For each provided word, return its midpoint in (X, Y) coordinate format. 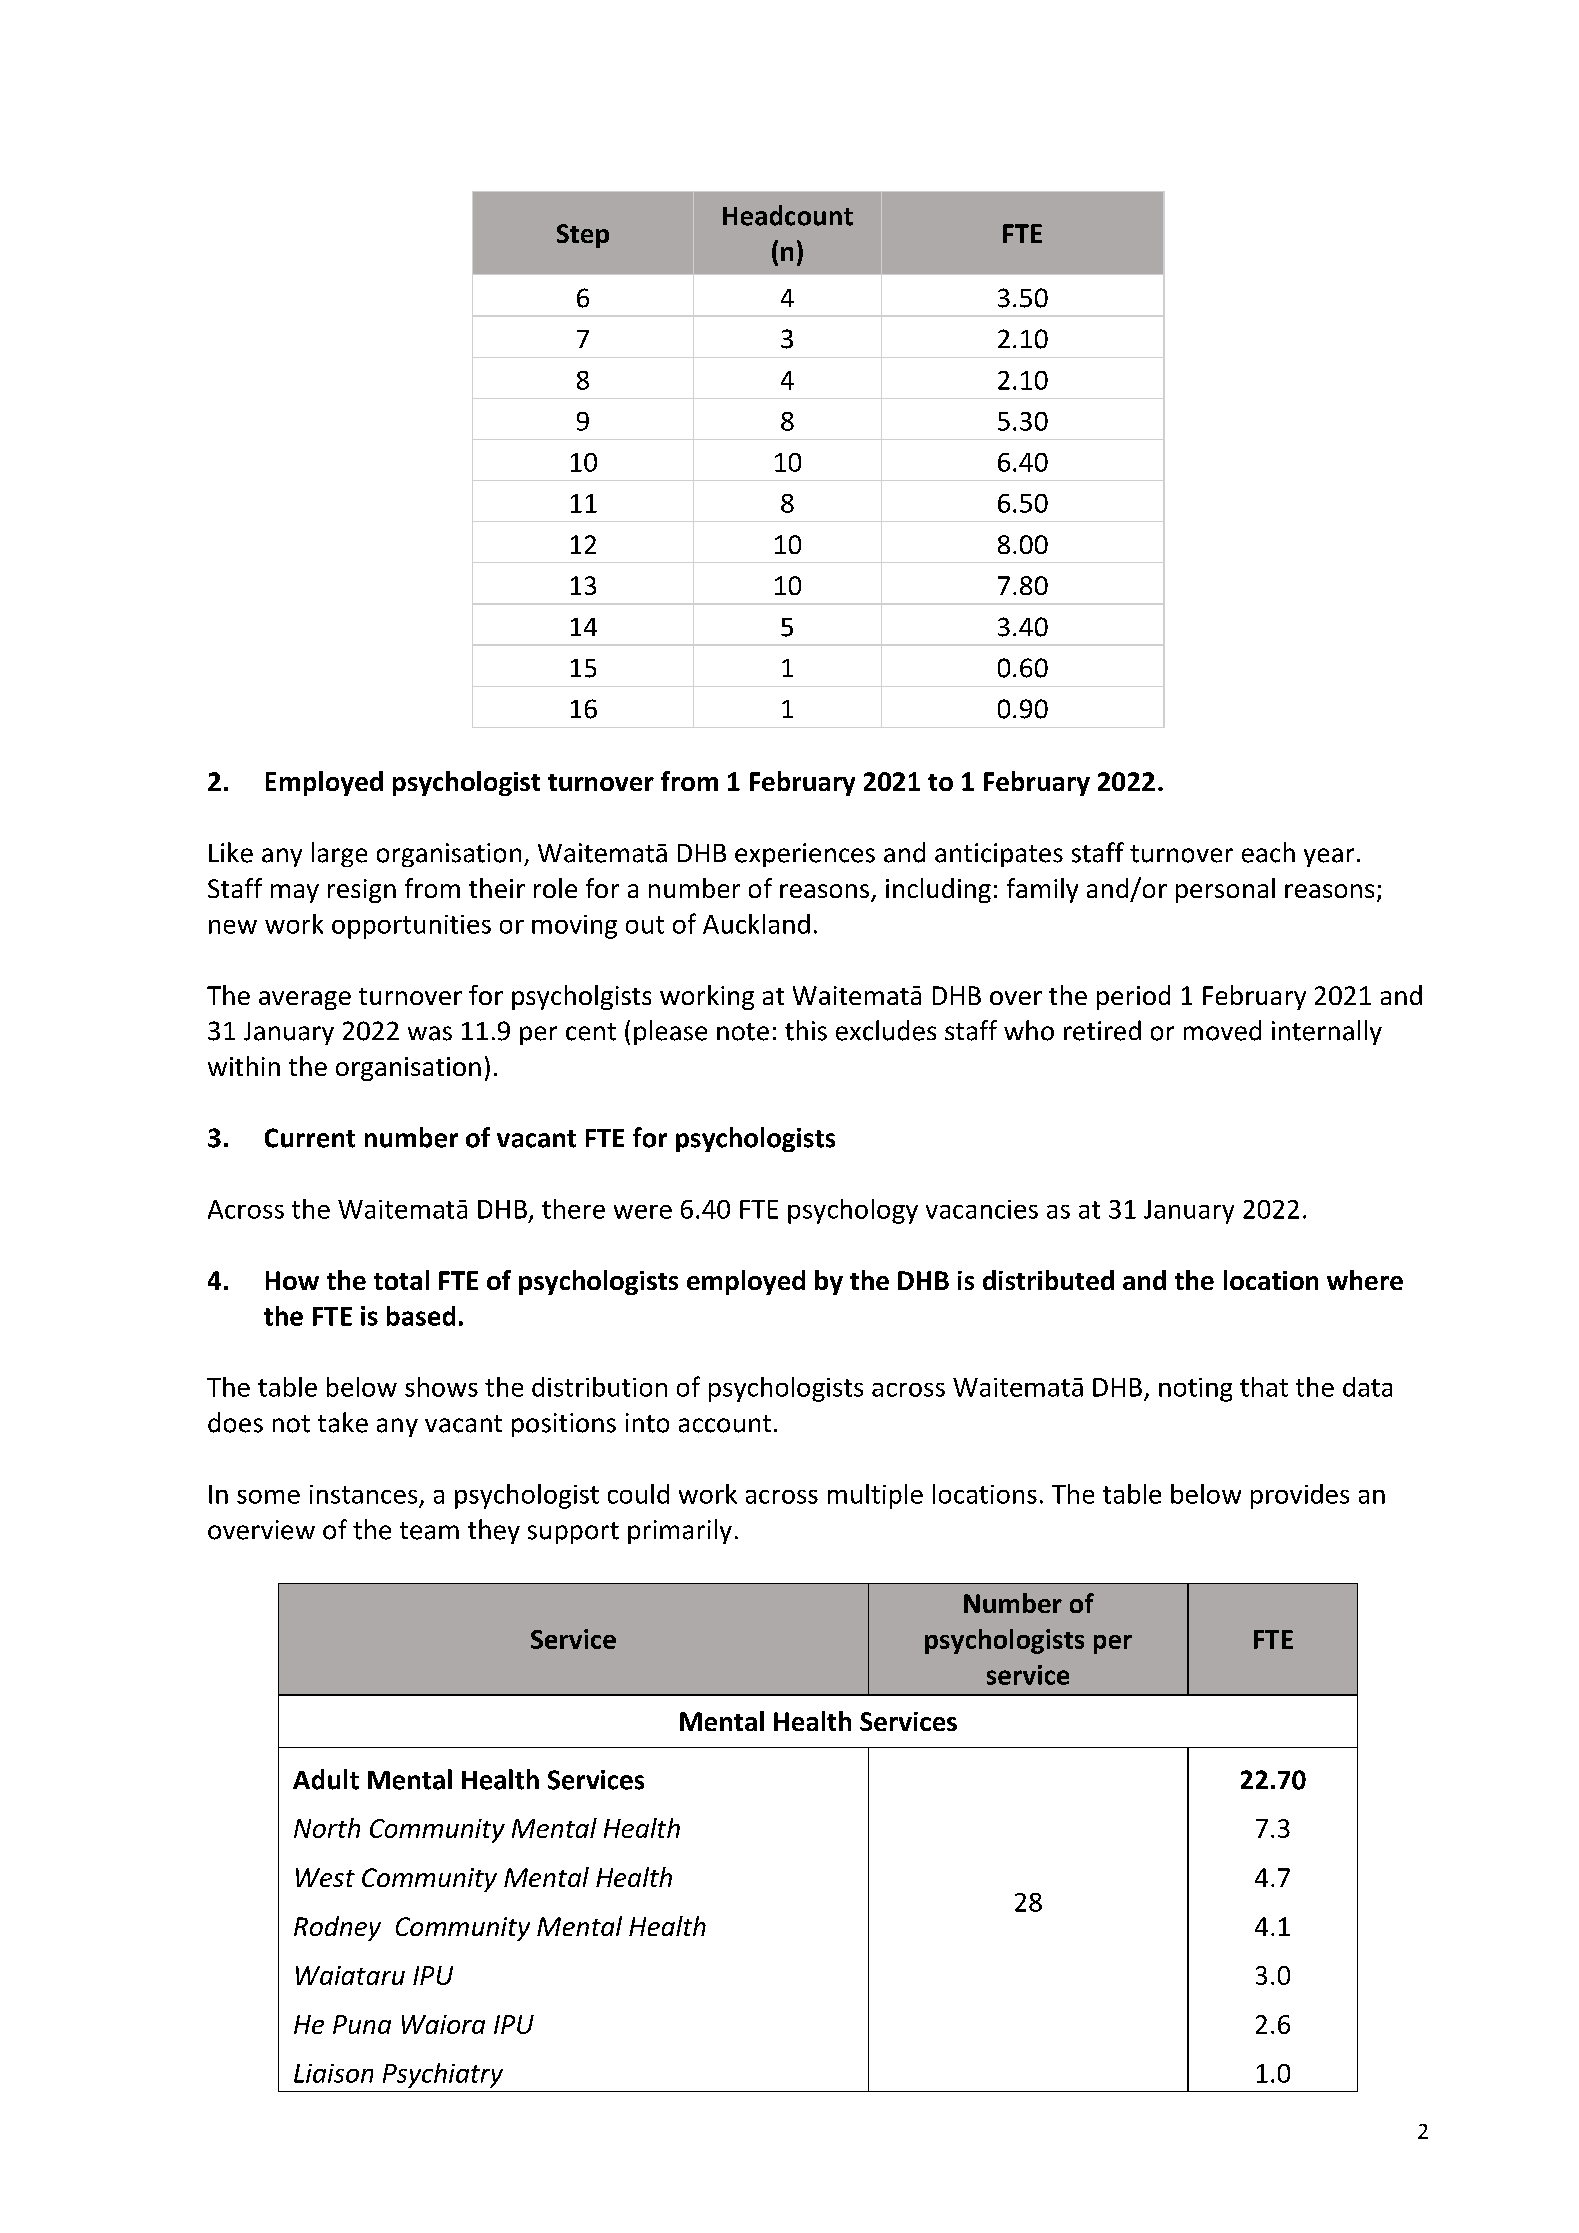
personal (1225, 890)
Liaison (333, 2073)
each (1268, 852)
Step (583, 236)
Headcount (788, 215)
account (725, 1424)
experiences (805, 855)
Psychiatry (443, 2075)
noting (1195, 1390)
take (343, 1422)
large (339, 854)
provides (1300, 1496)
